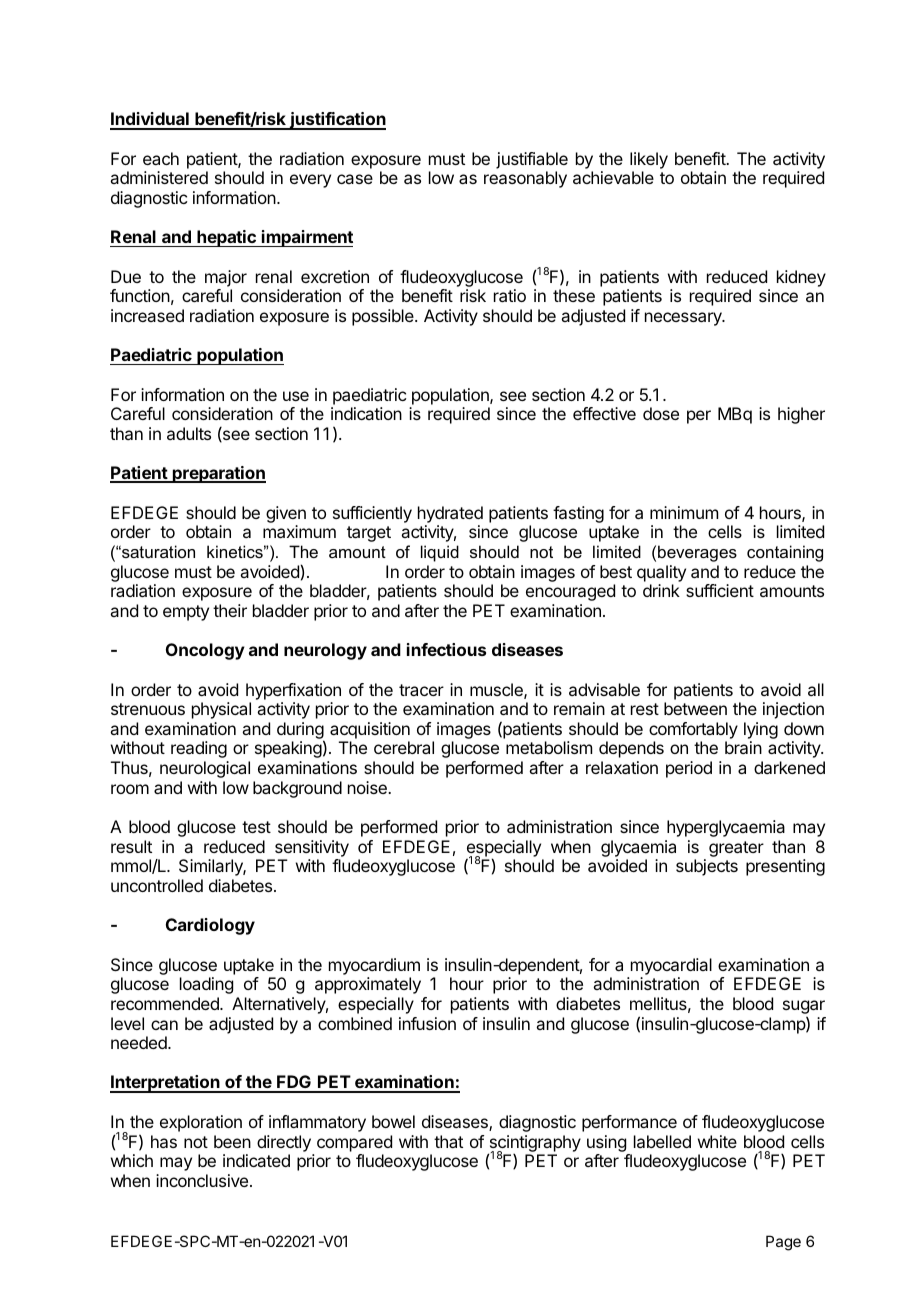 Image resolution: width=924 pixels, height=1308 pixels. What do you see at coordinates (649, 162) in the screenshot?
I see `likely` at bounding box center [649, 162].
